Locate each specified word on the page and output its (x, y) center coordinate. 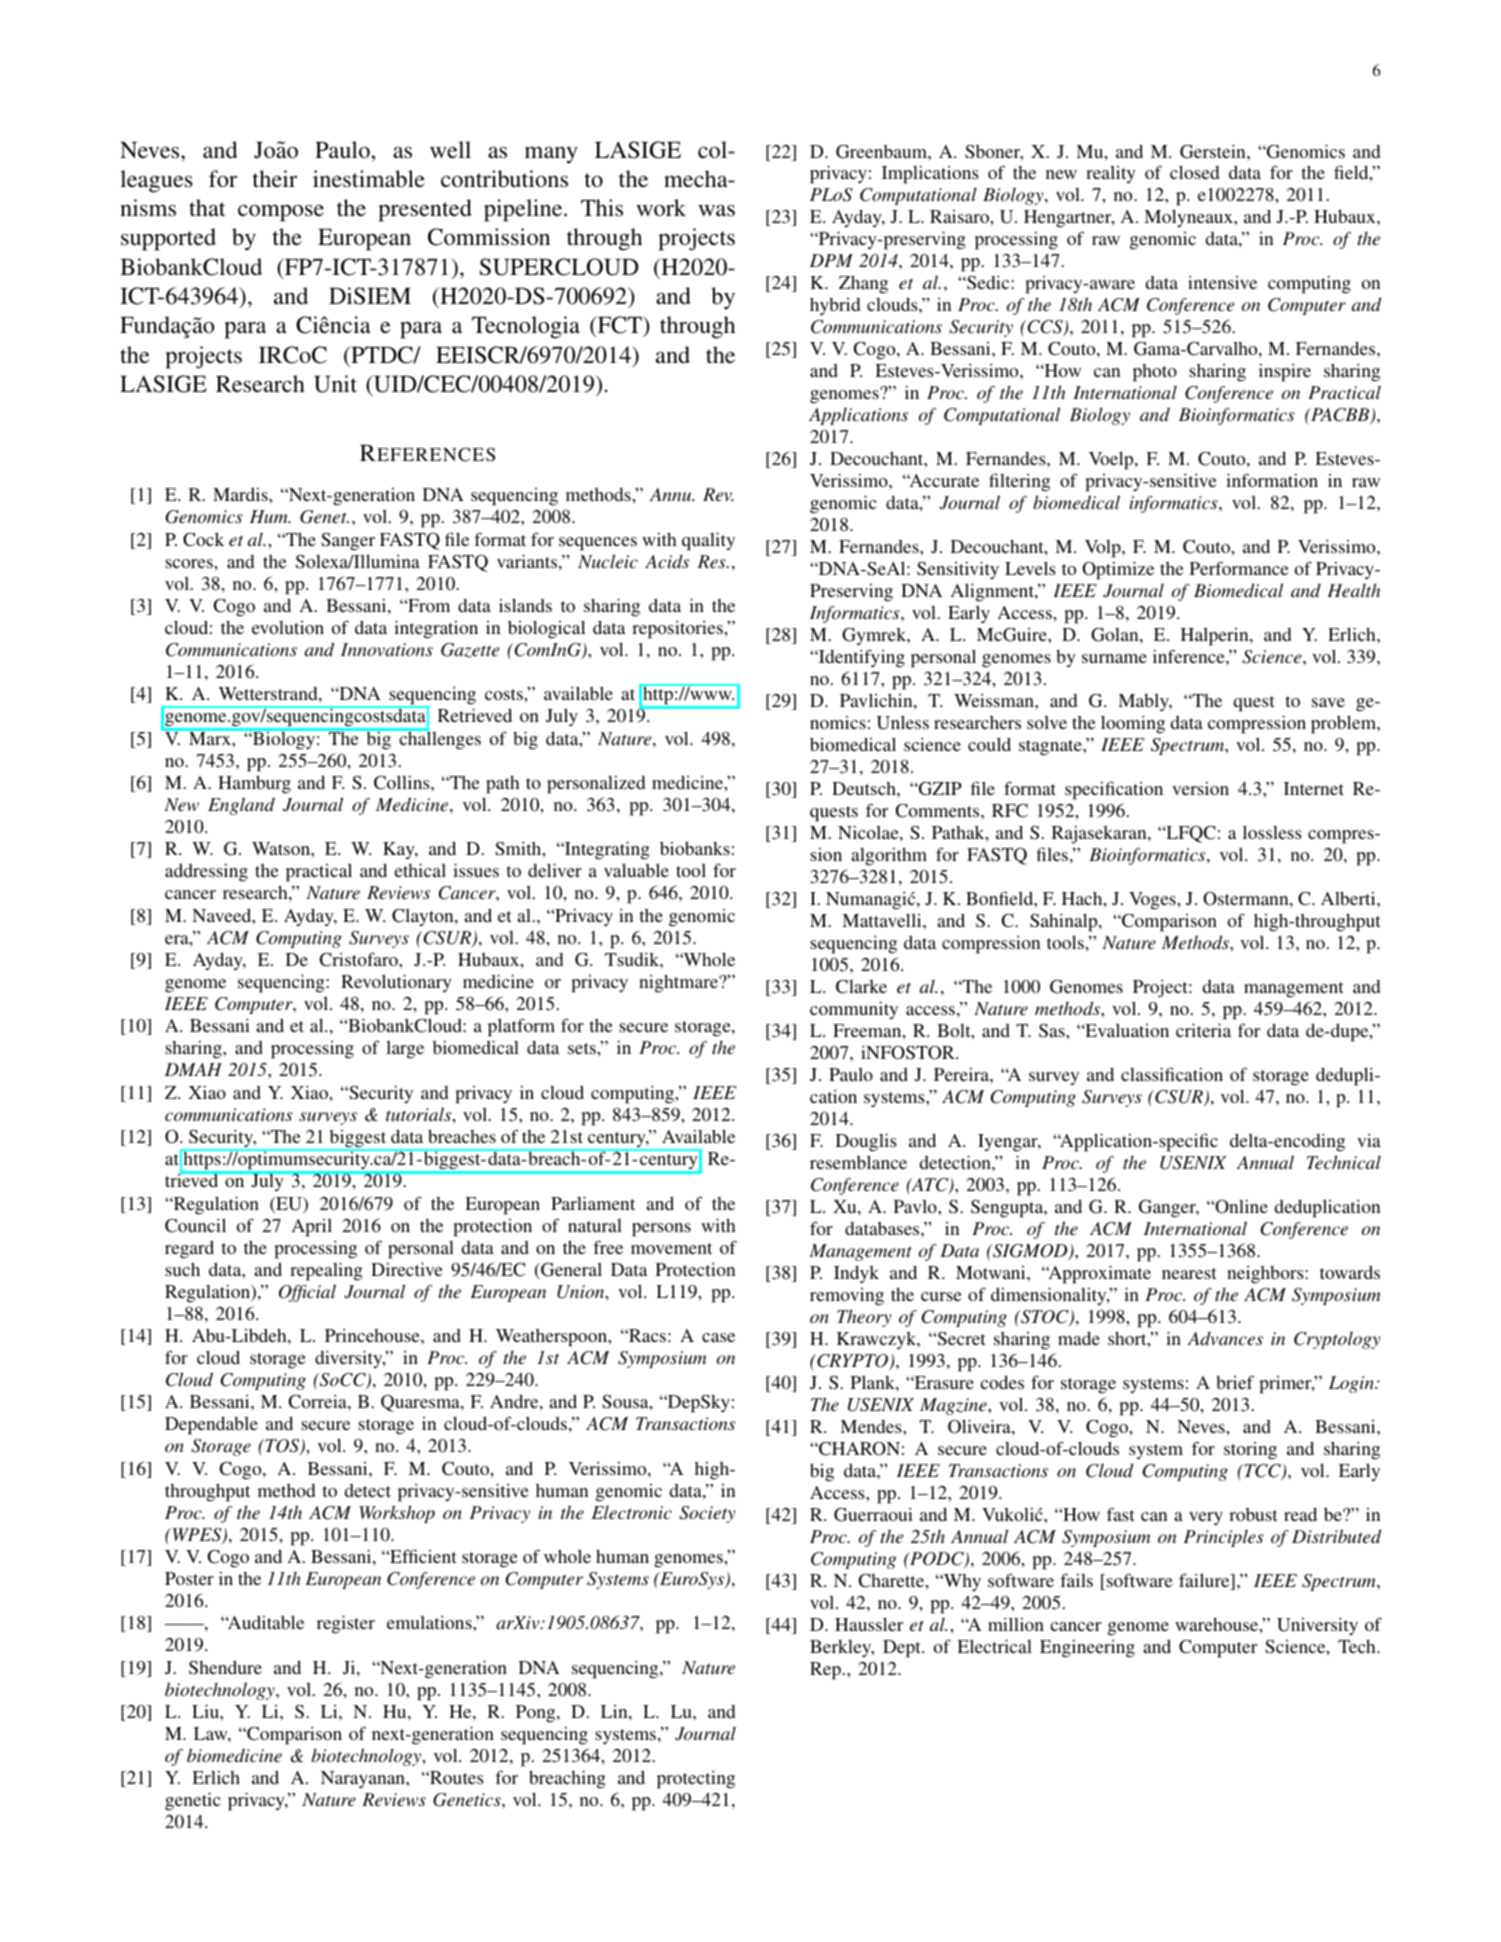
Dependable (211, 1425)
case (718, 1337)
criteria (1203, 1030)
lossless (1272, 832)
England (241, 806)
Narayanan (364, 1780)
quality (708, 541)
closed (1194, 172)
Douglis (866, 1142)
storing (1250, 1451)
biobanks (695, 848)
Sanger (348, 542)
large (405, 1050)
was (716, 210)
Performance (1239, 568)
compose (281, 213)
